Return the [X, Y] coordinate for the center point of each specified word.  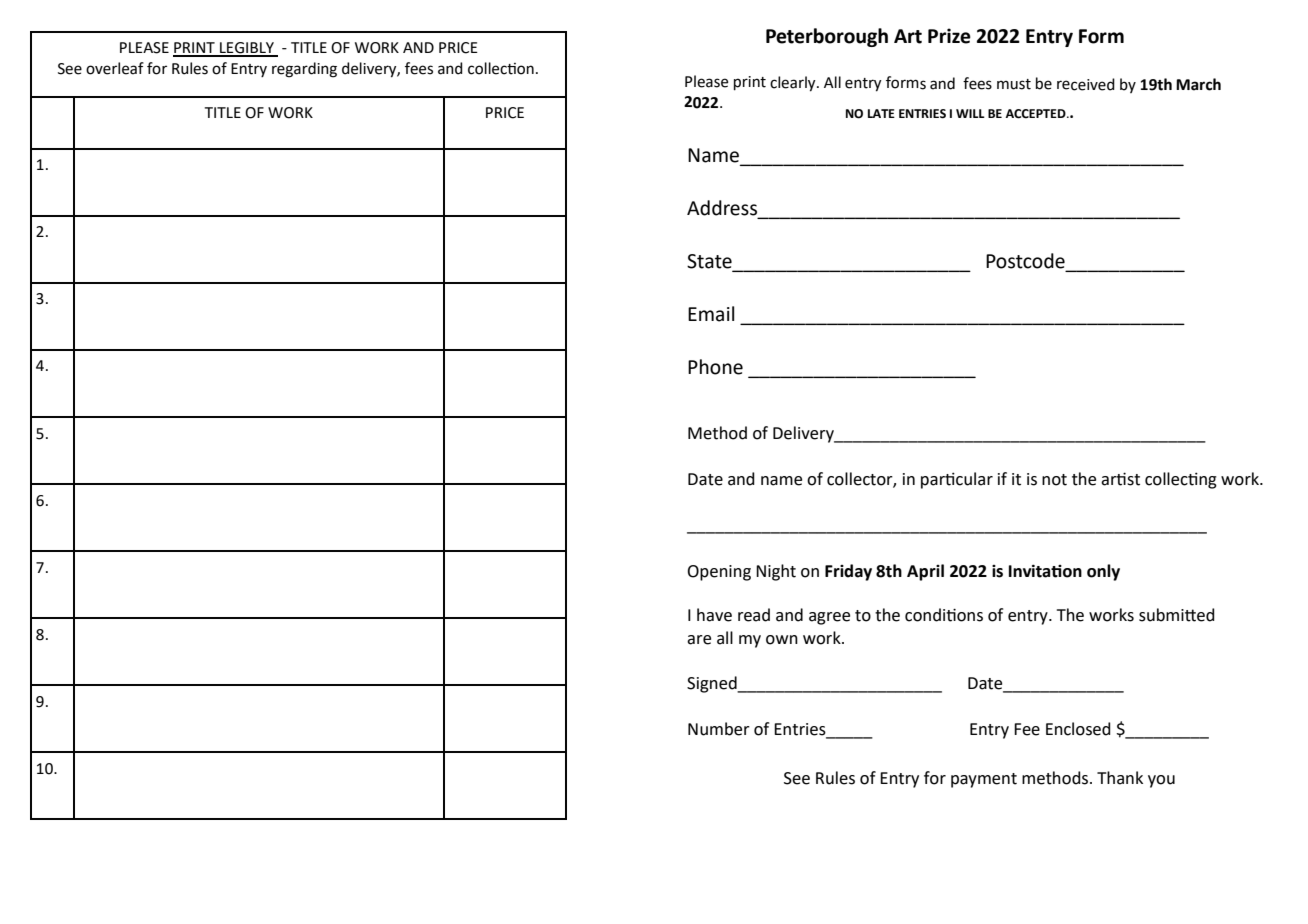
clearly [794, 84]
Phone [715, 367]
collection [501, 68]
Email [711, 314]
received [1086, 84]
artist [1120, 479]
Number [719, 729]
